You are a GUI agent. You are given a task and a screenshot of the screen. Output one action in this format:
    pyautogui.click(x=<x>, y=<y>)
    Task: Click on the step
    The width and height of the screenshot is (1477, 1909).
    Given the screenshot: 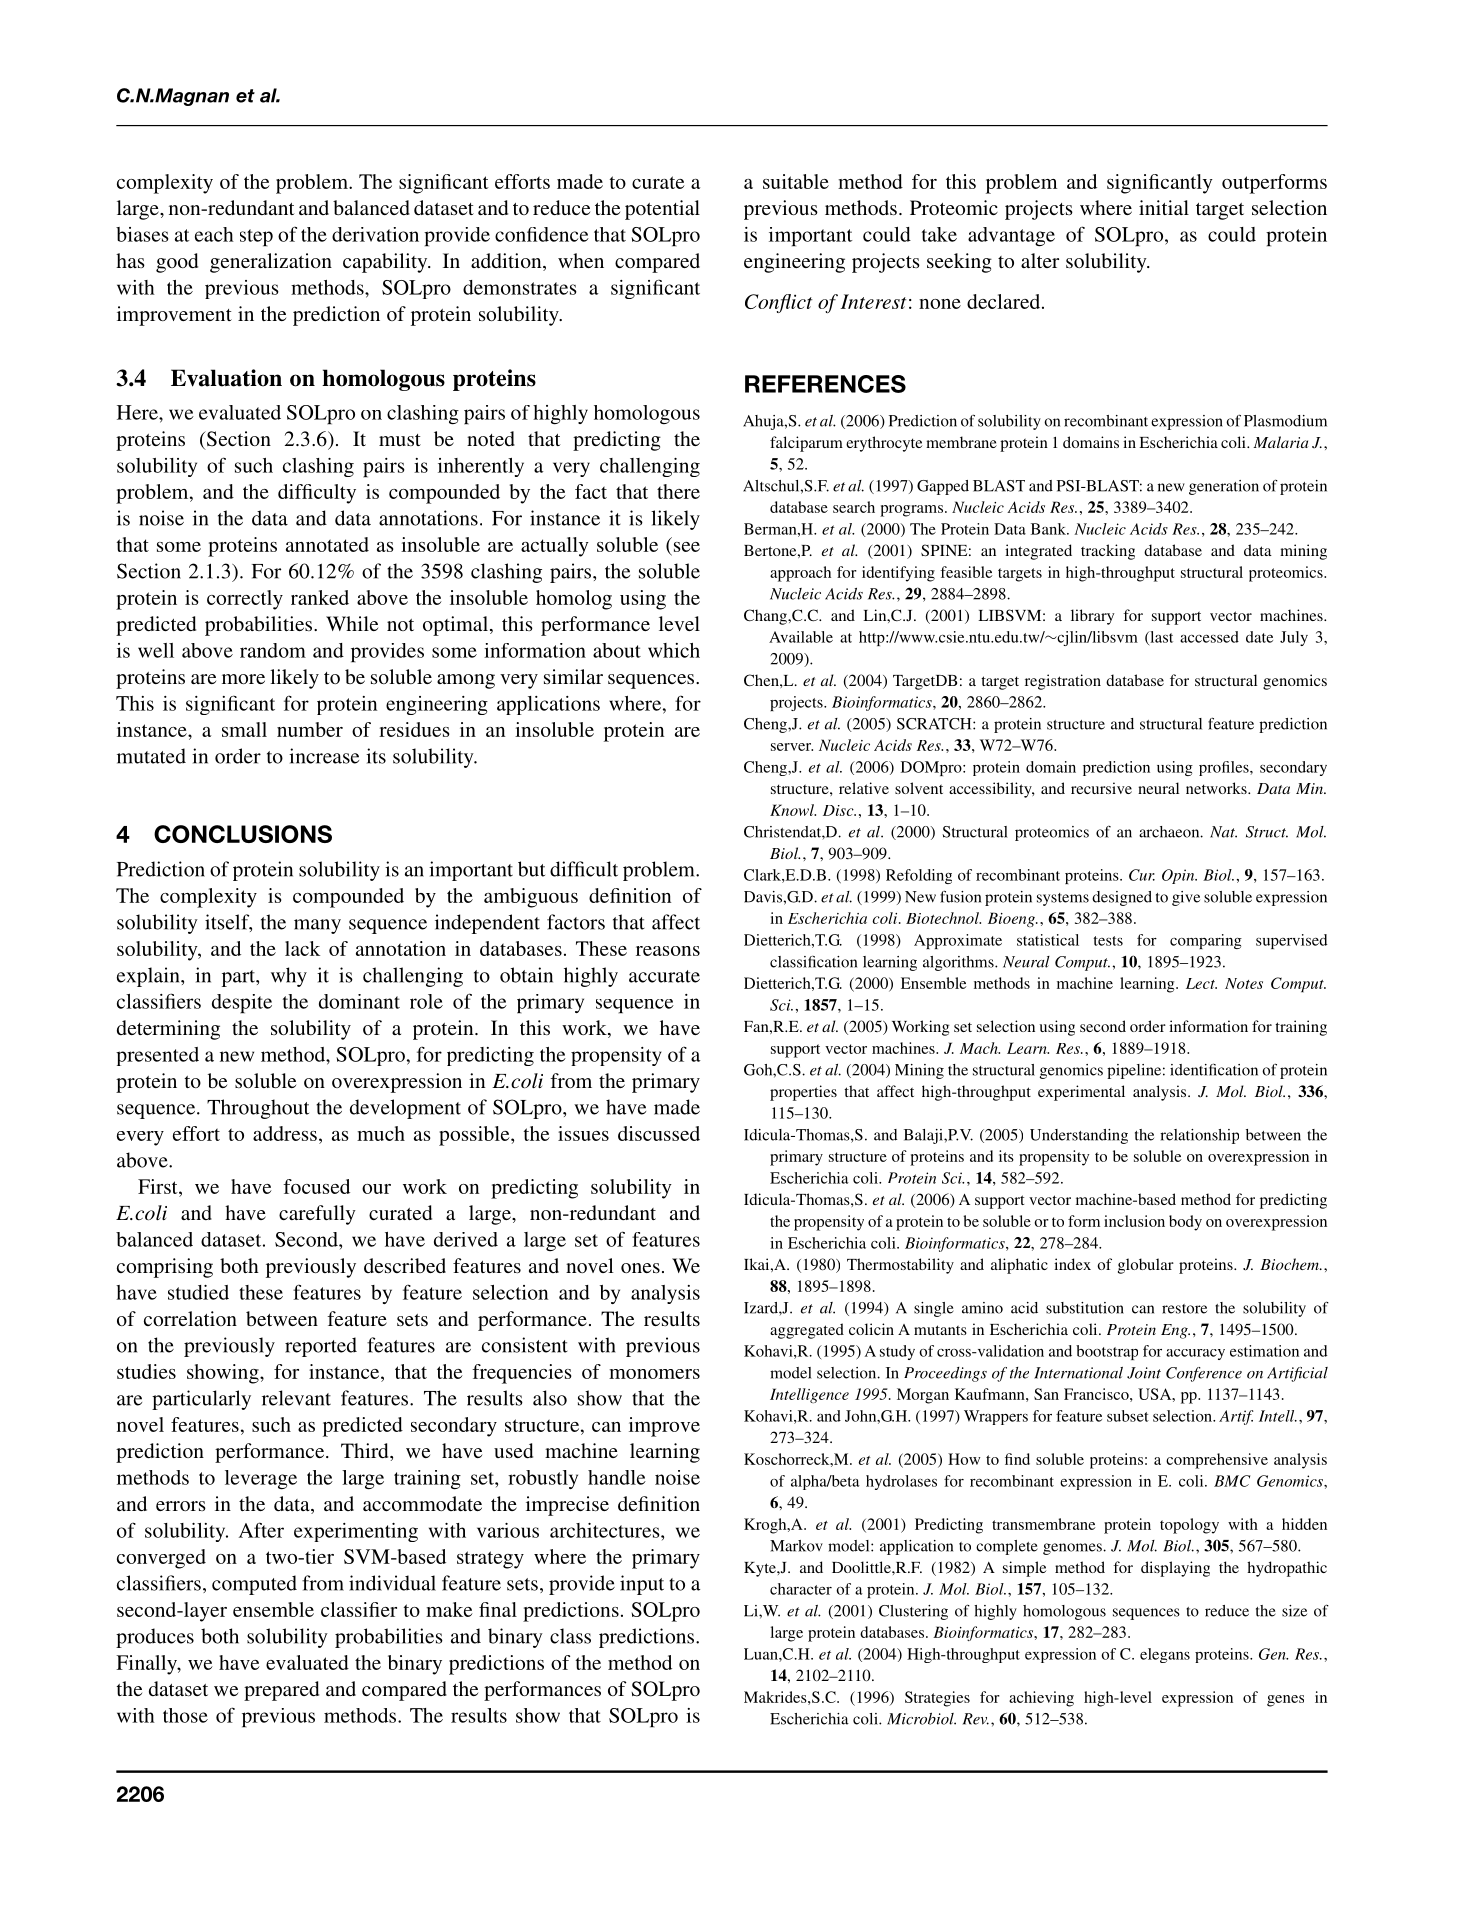 What is the action you would take?
    pyautogui.click(x=256, y=238)
